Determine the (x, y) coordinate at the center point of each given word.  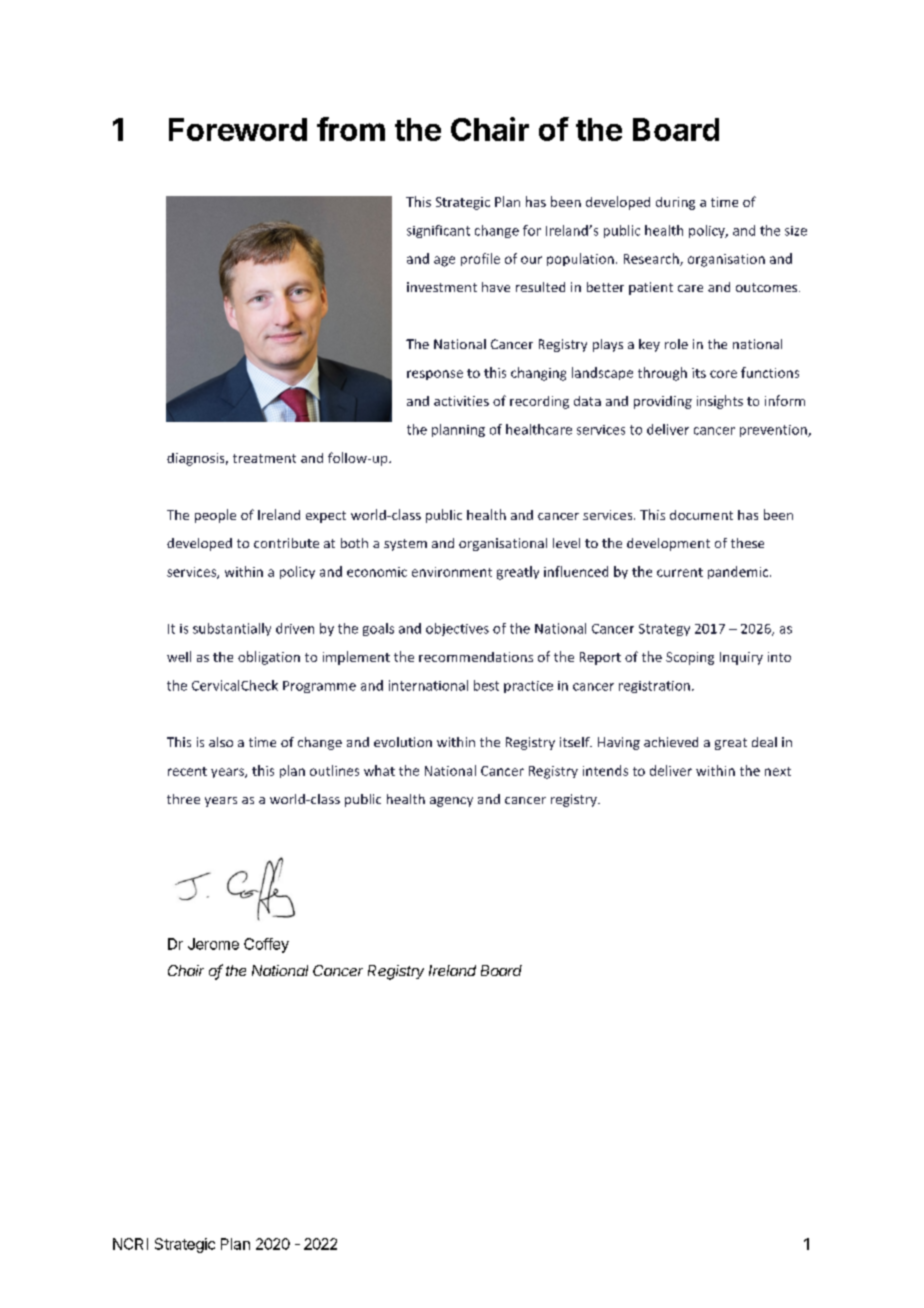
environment (452, 572)
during (675, 203)
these (747, 543)
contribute (286, 543)
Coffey (266, 945)
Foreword (238, 129)
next (778, 771)
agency (451, 802)
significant (438, 231)
